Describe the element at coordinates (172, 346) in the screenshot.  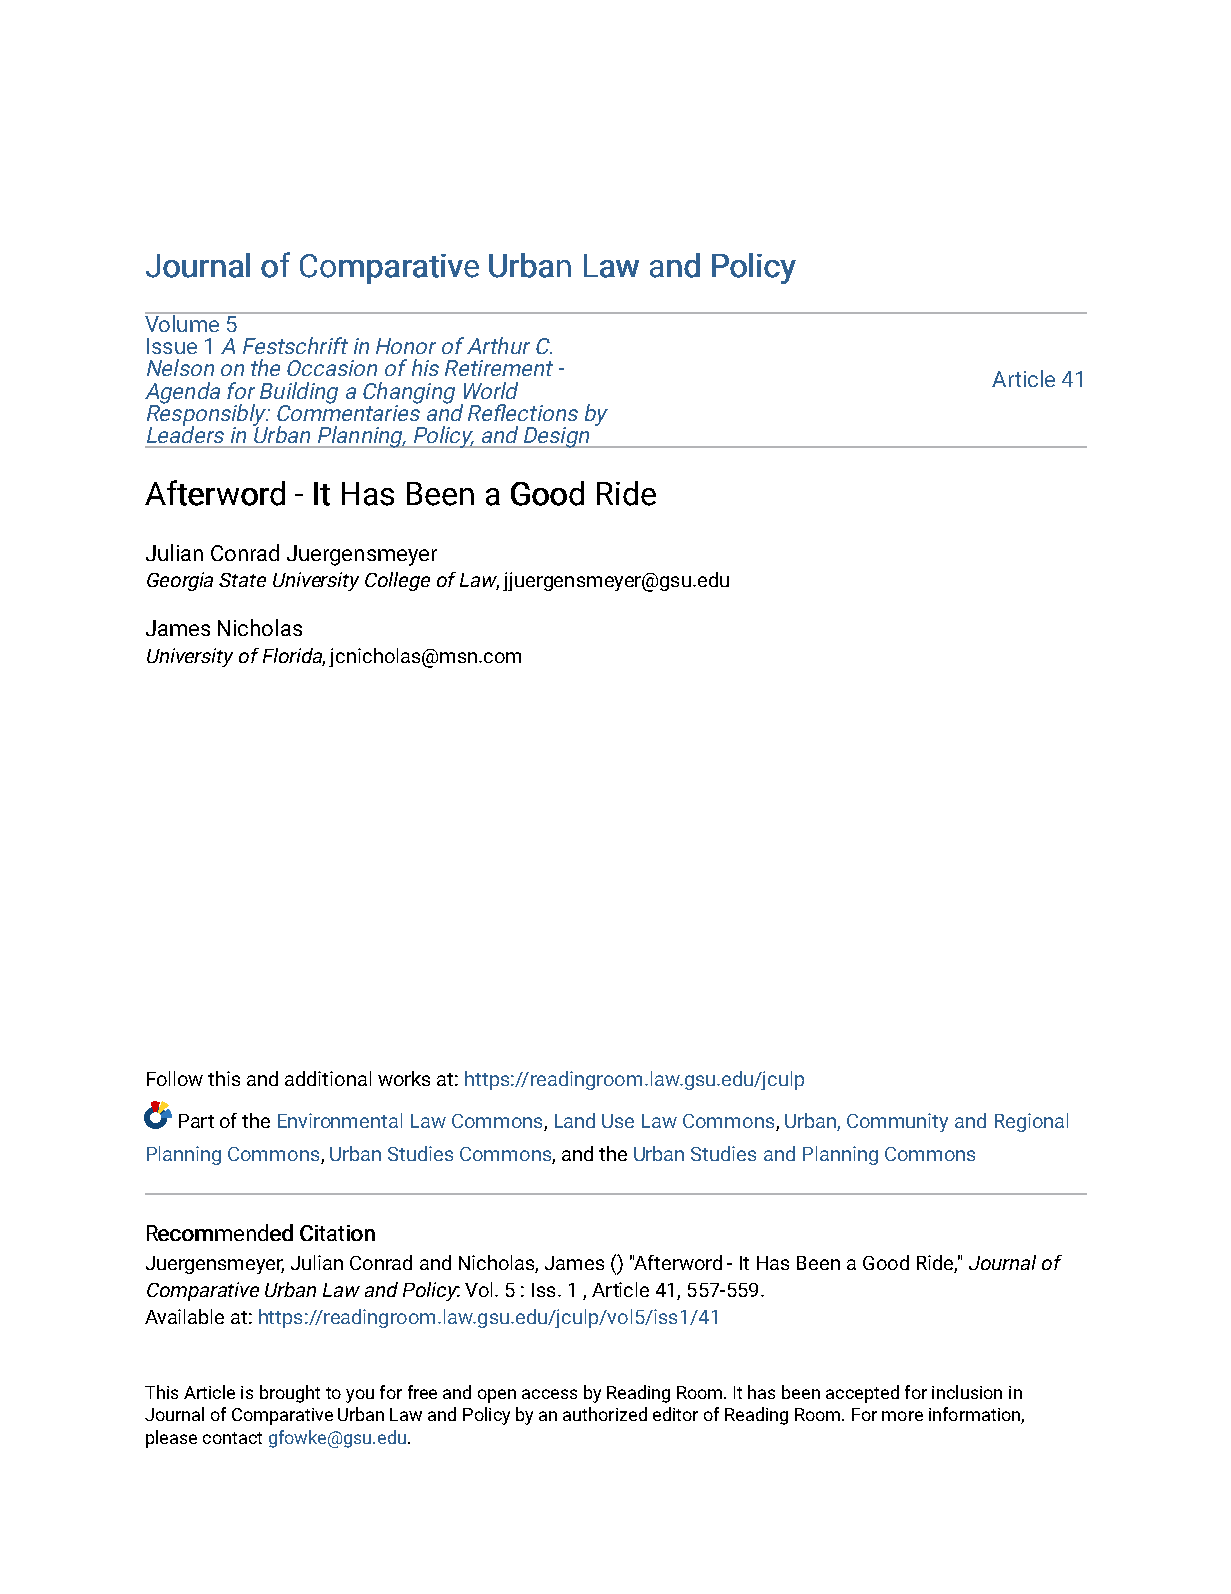
I see `Issue` at that location.
